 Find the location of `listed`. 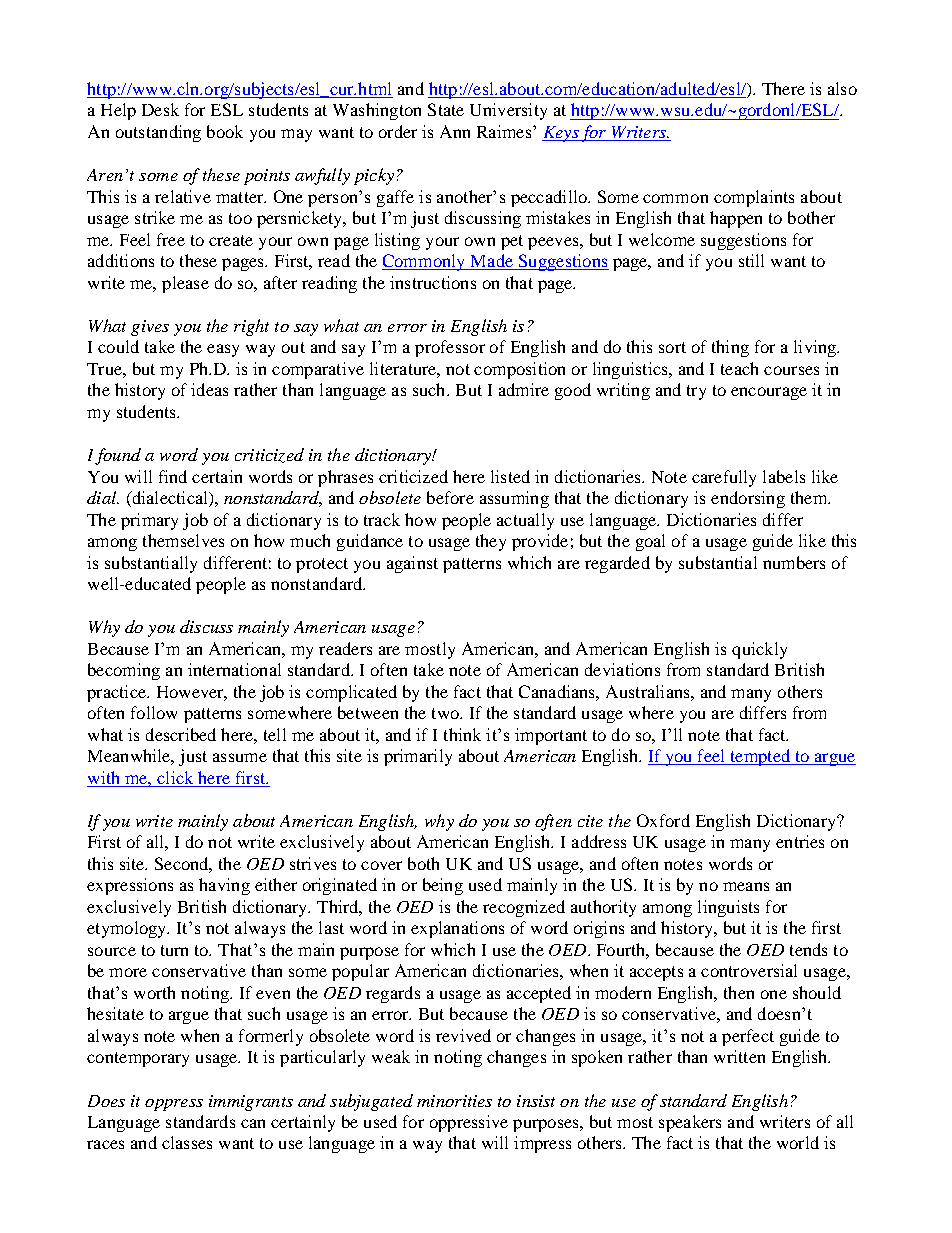

listed is located at coordinates (510, 476).
